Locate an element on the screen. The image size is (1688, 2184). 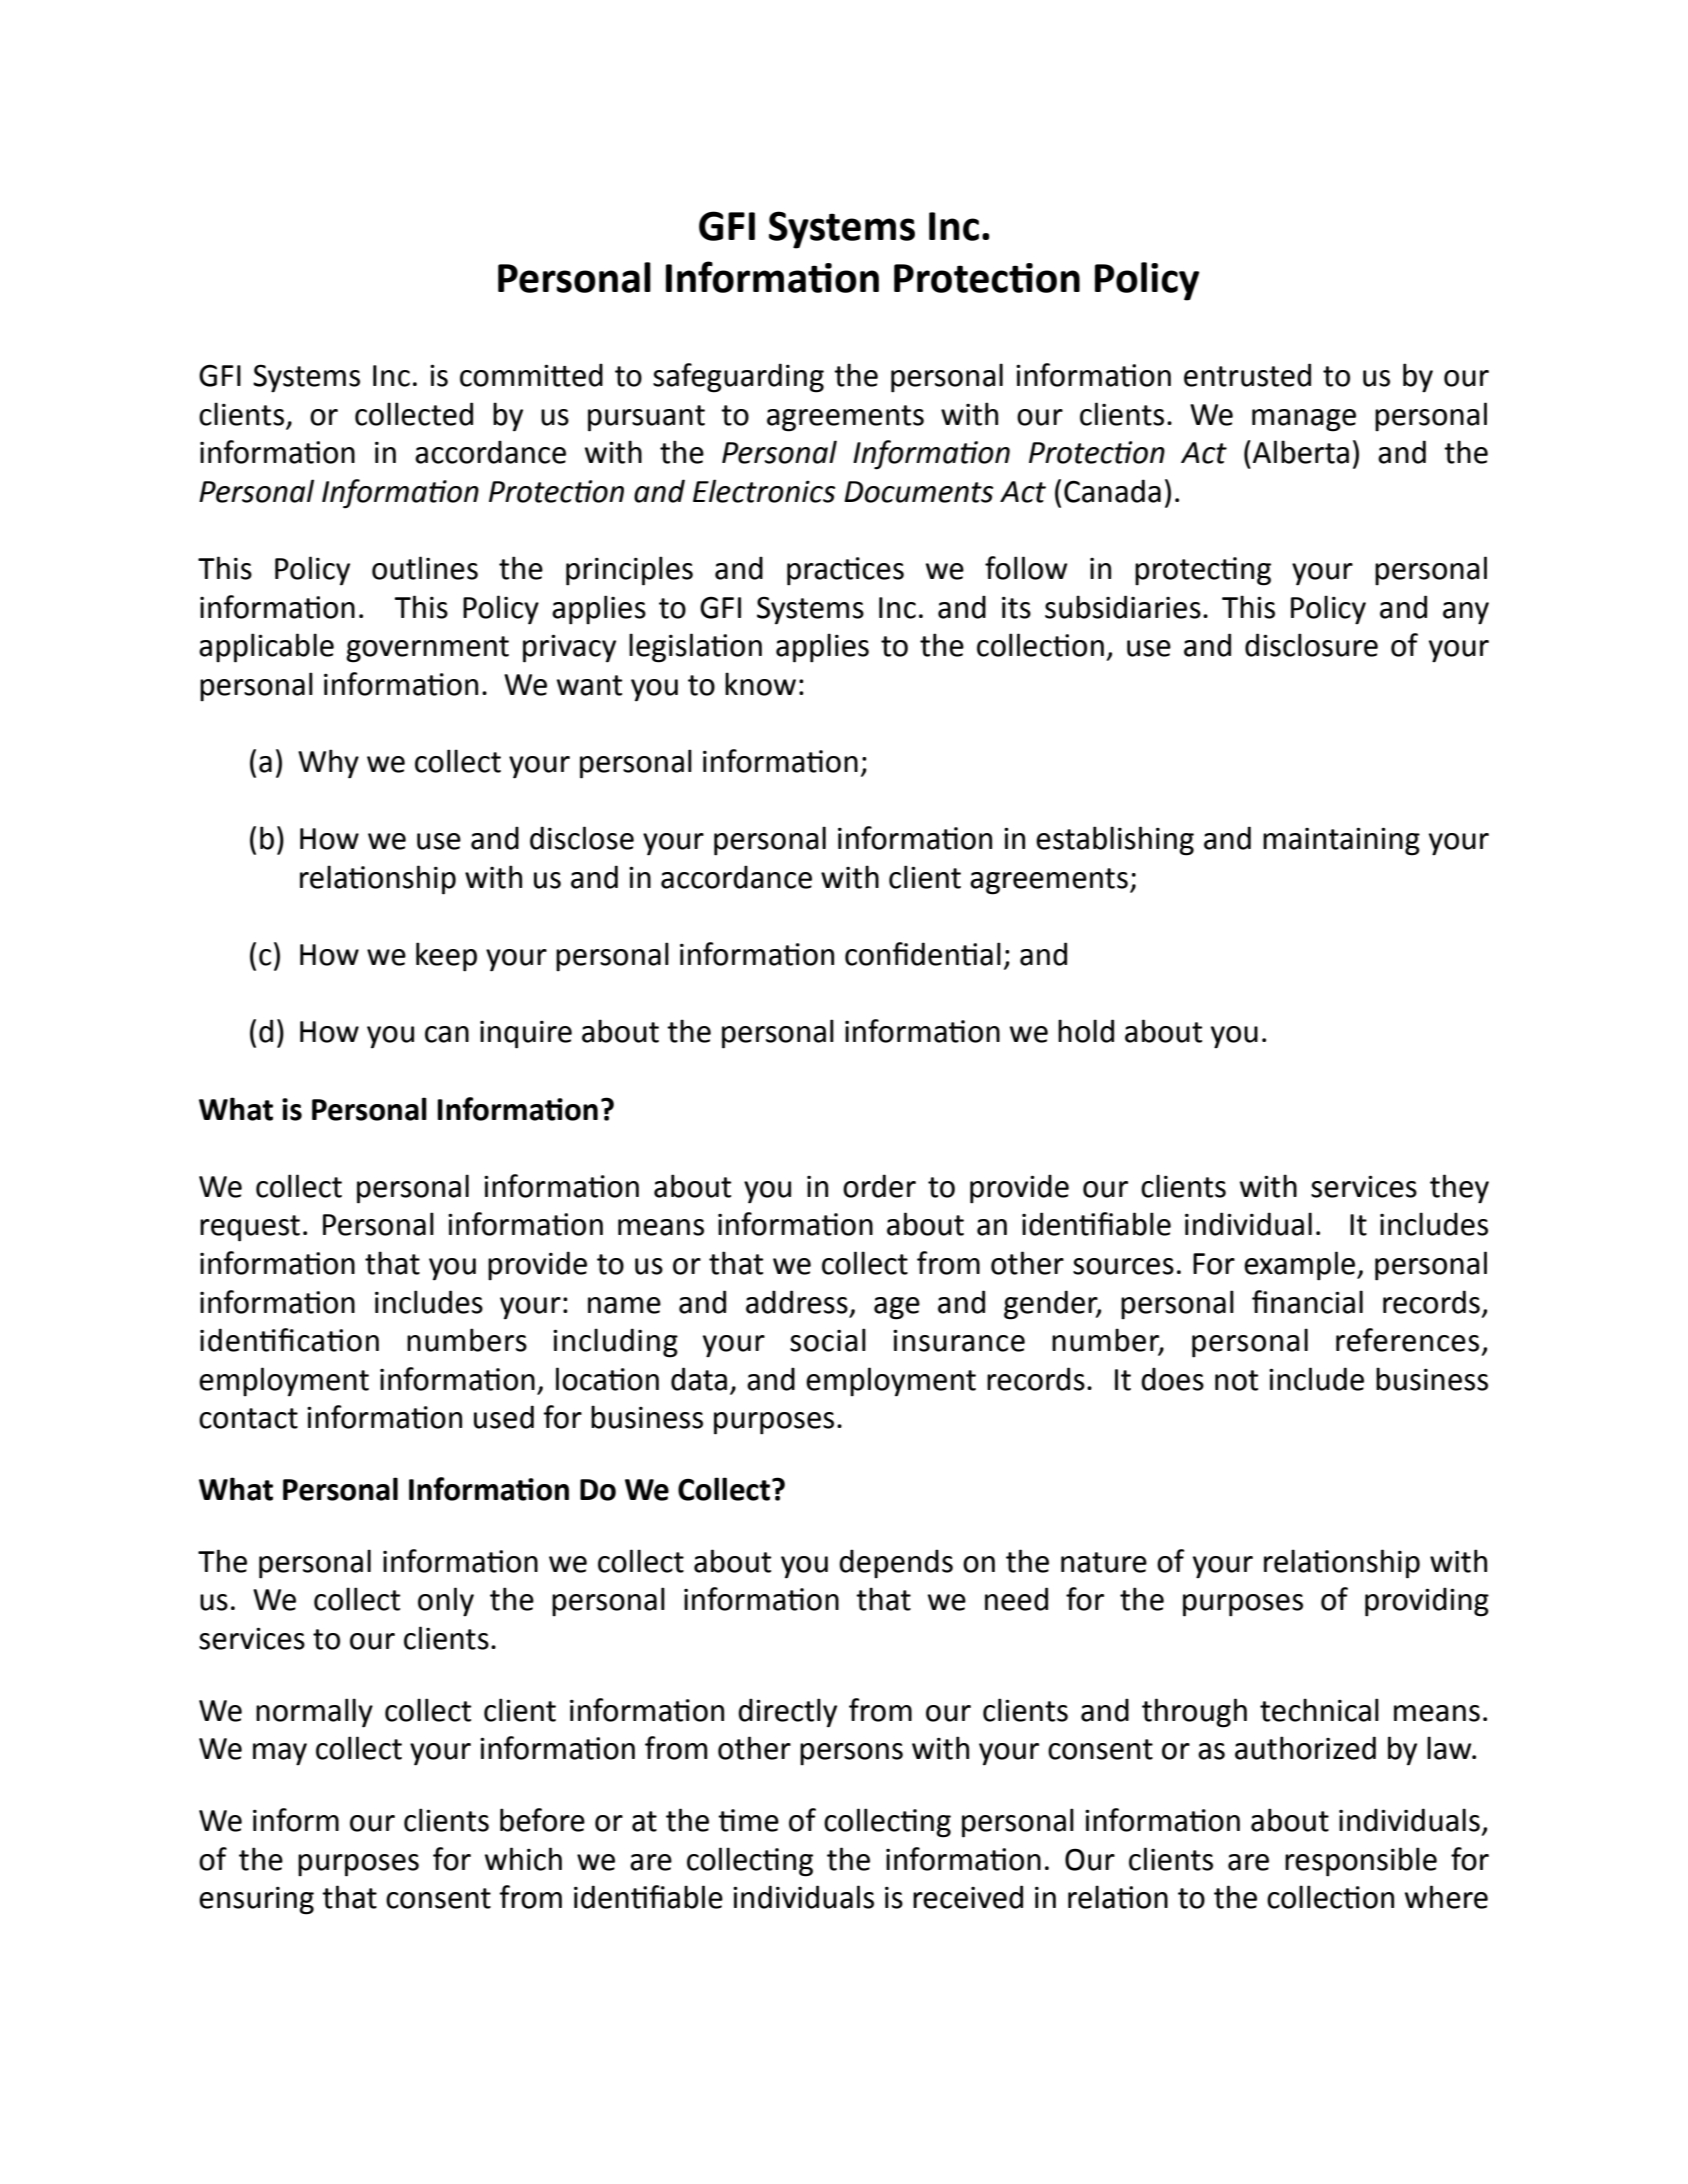
Why is located at coordinates (328, 764).
